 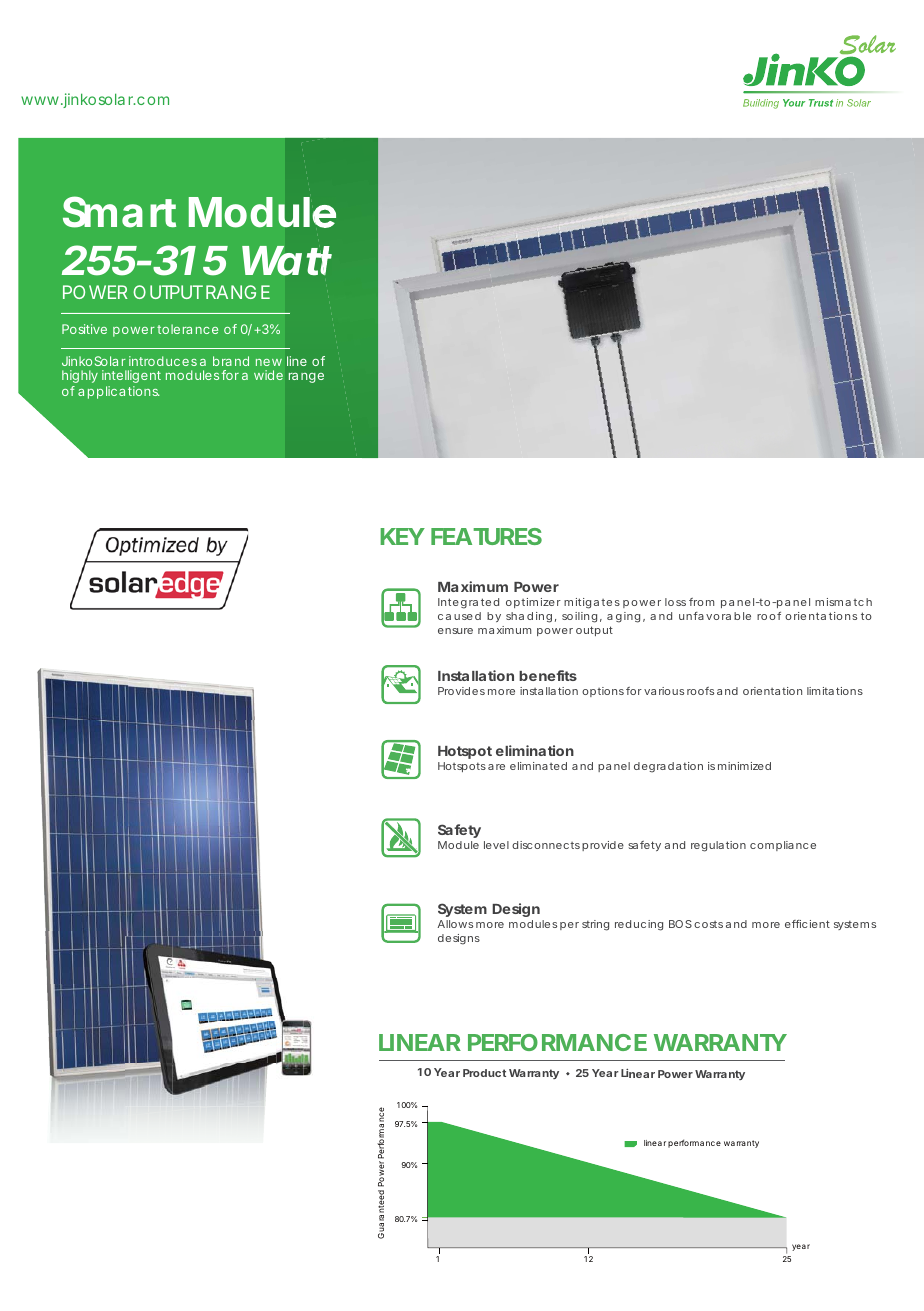 I want to click on Product, so click(x=484, y=1073).
